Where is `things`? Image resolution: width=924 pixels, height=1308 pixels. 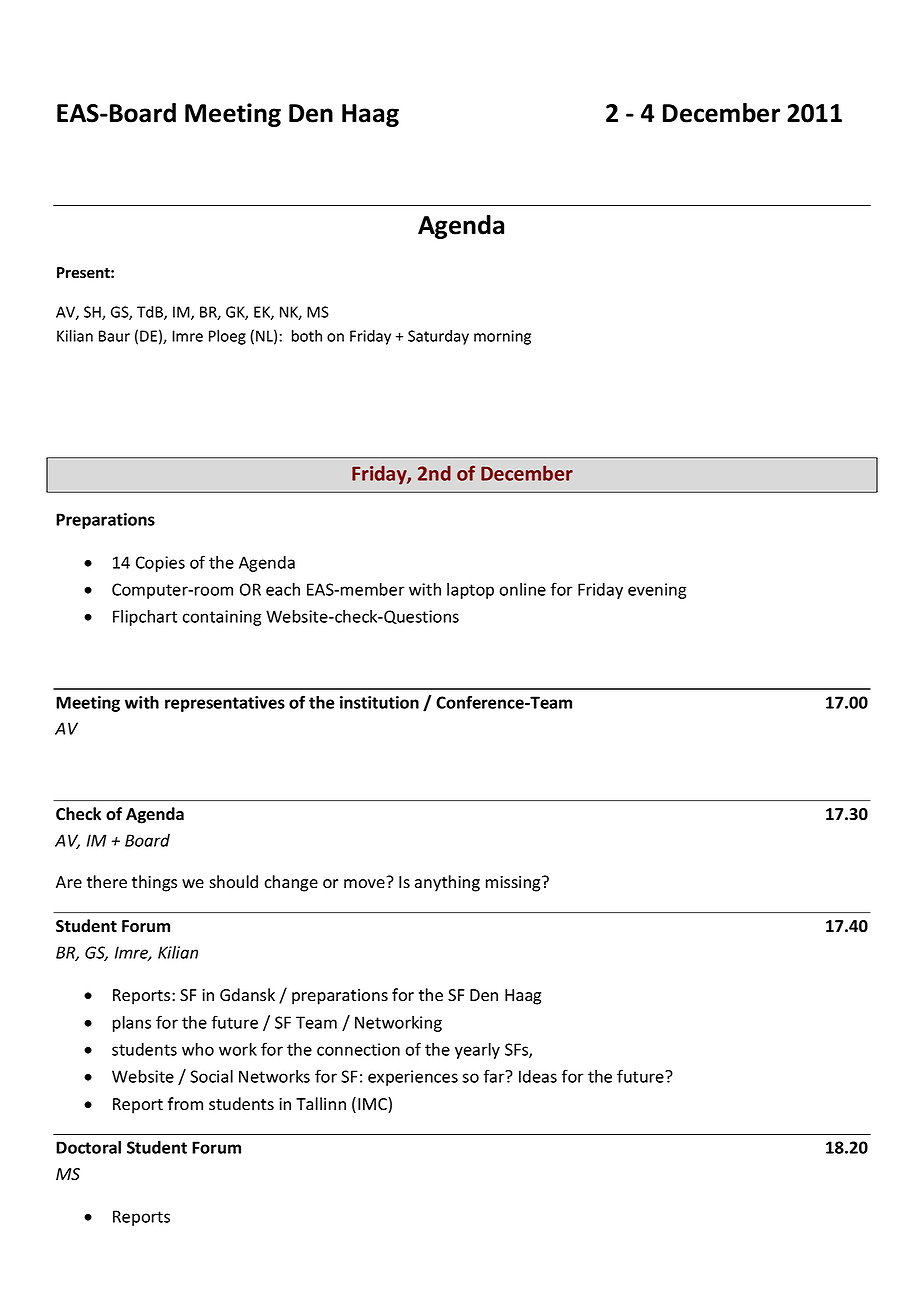
things is located at coordinates (154, 883).
